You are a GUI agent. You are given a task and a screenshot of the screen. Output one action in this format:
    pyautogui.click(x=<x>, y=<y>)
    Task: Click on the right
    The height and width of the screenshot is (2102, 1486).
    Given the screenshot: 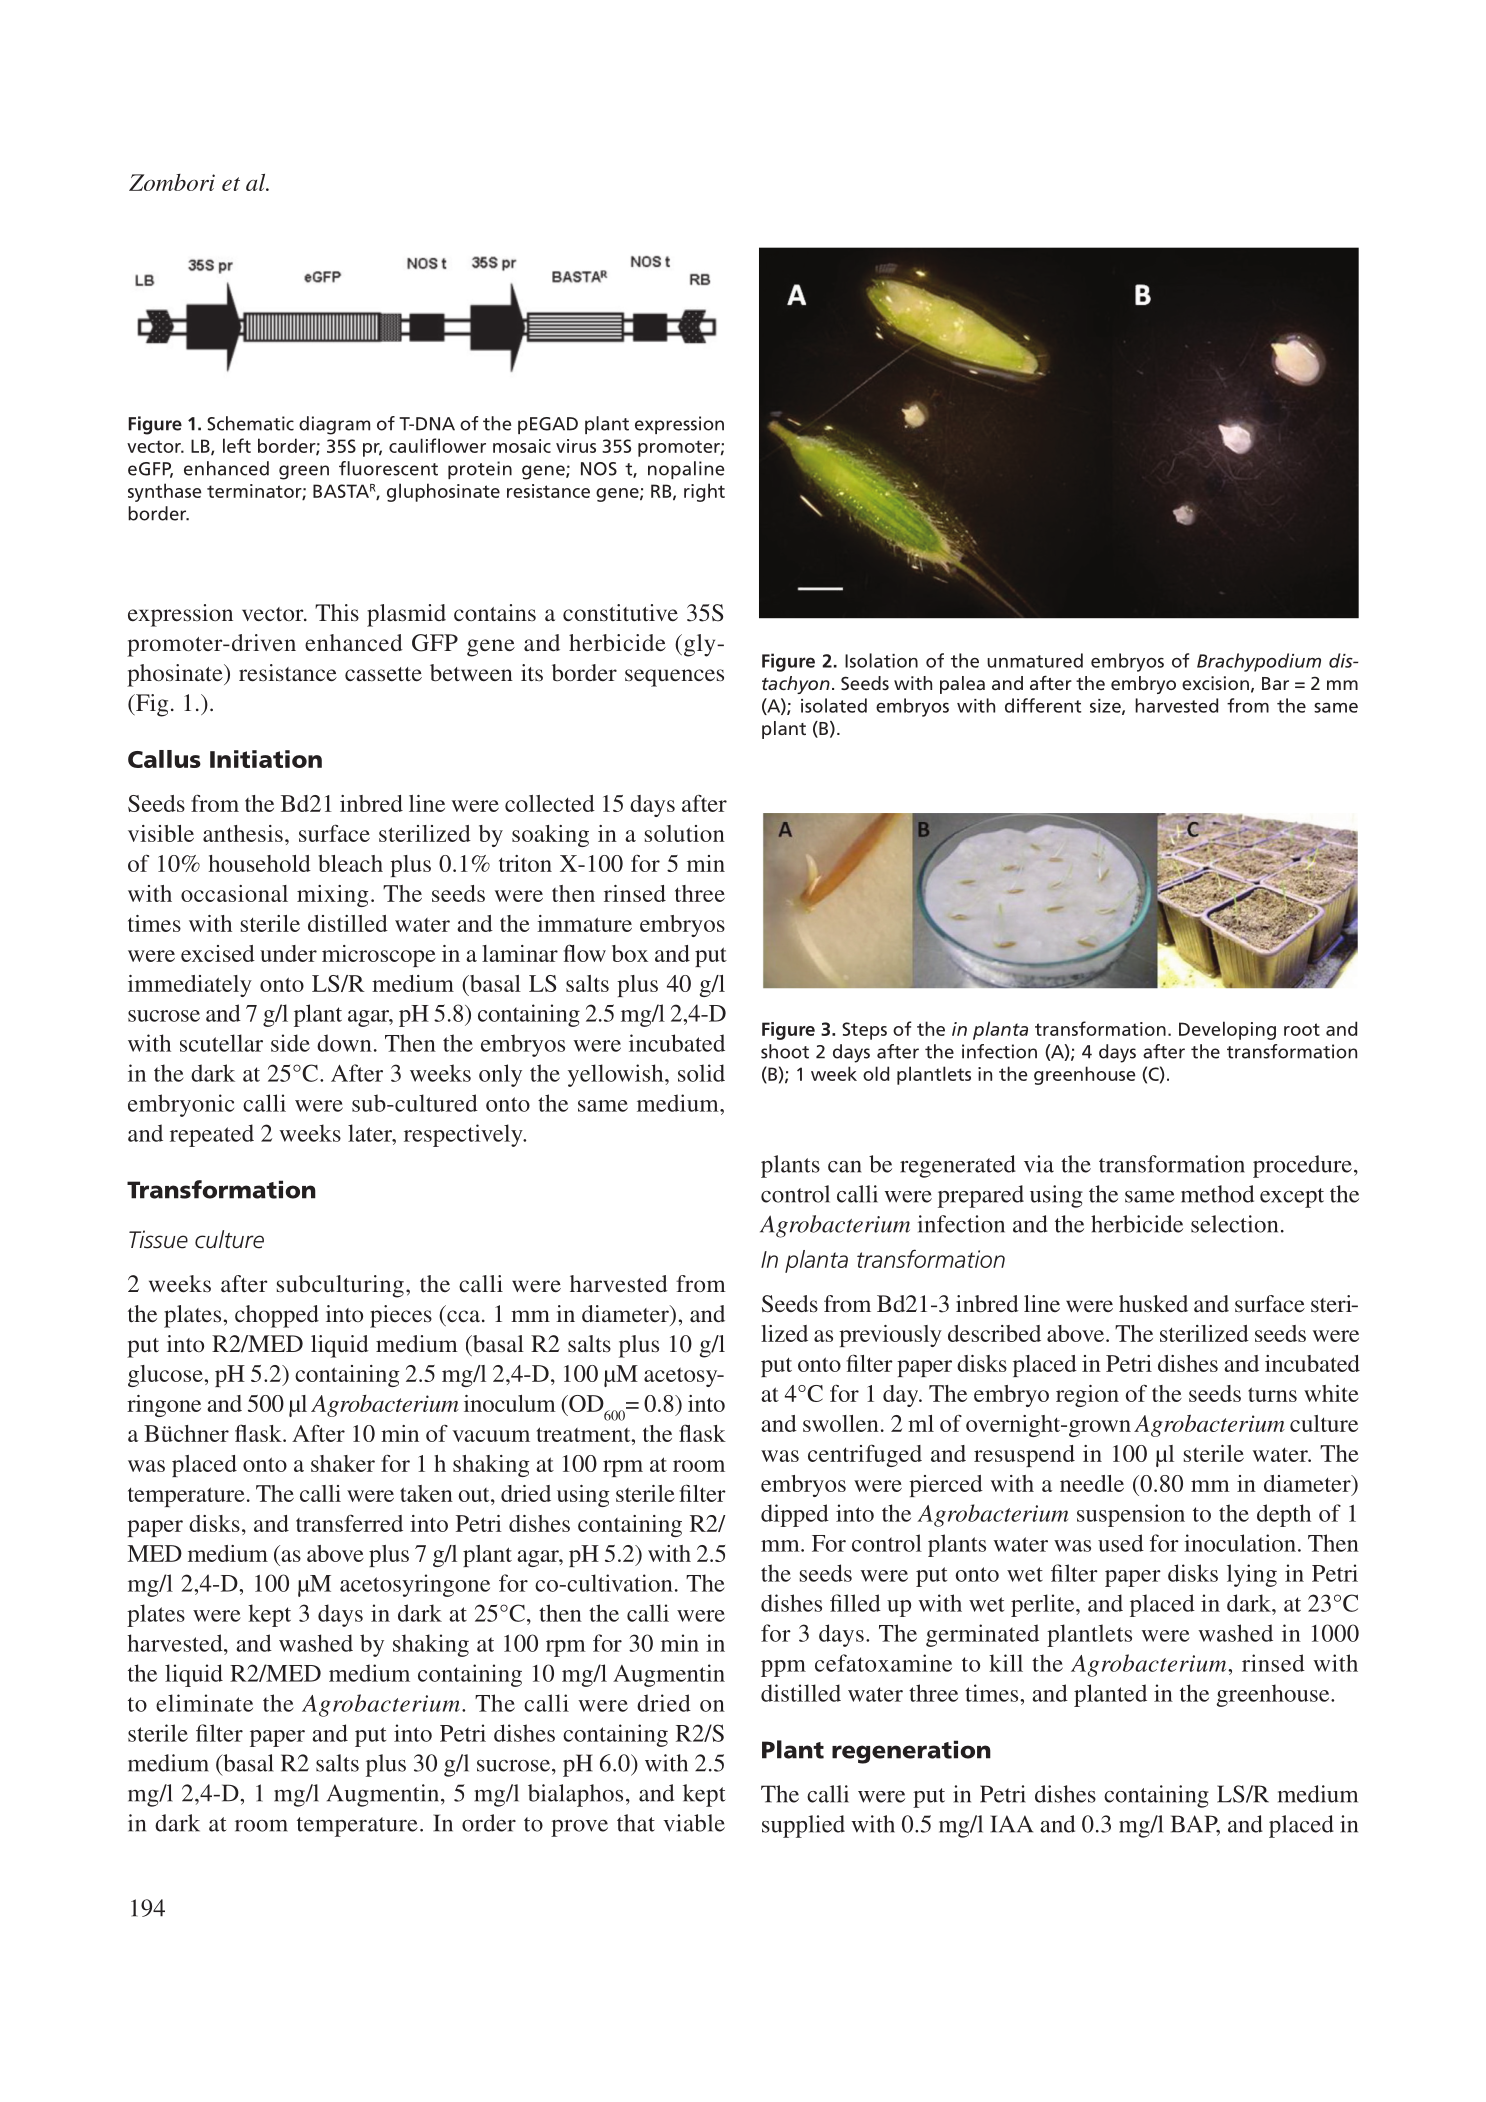 What is the action you would take?
    pyautogui.click(x=704, y=492)
